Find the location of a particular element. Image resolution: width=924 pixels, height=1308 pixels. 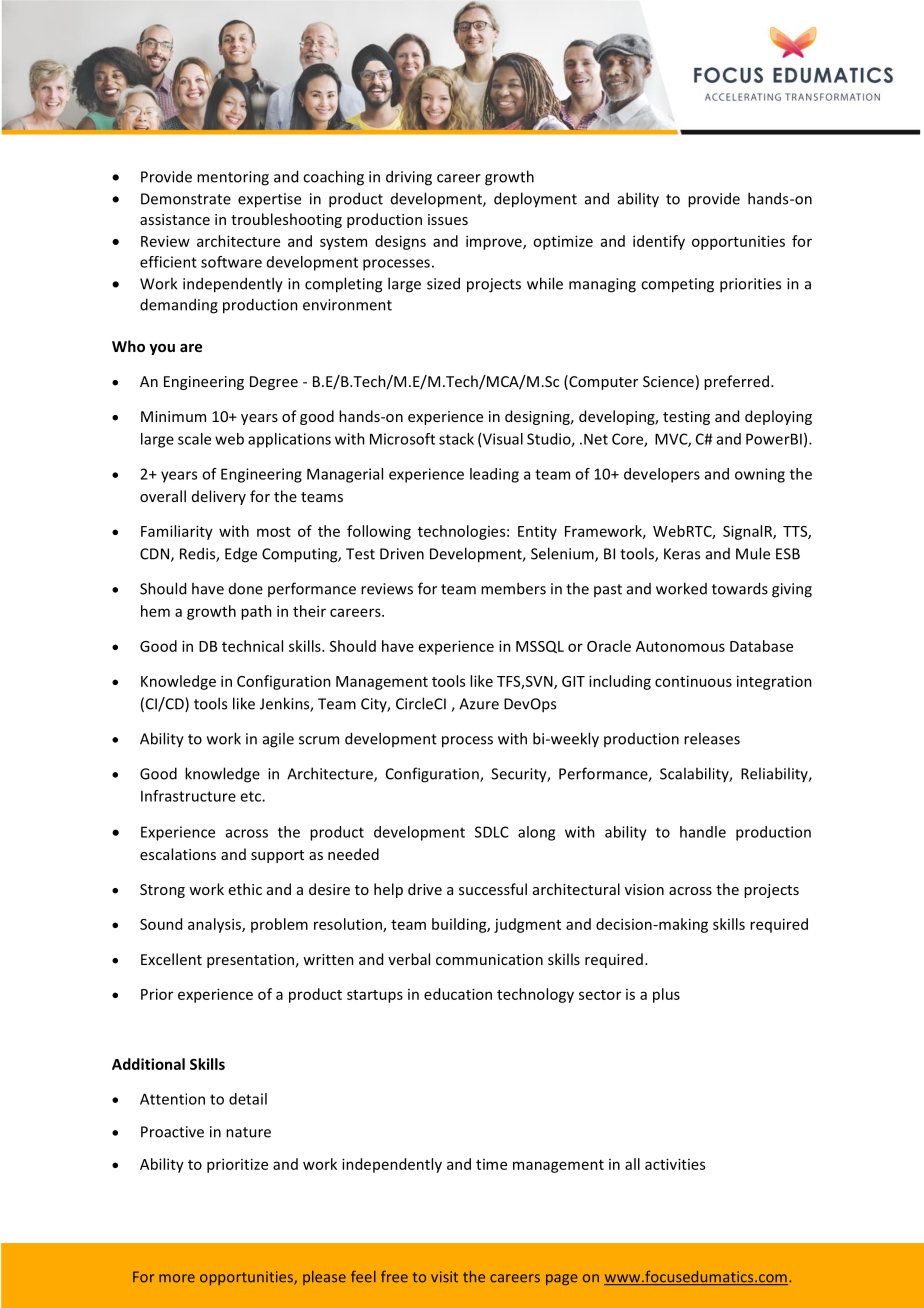

identify is located at coordinates (659, 242).
